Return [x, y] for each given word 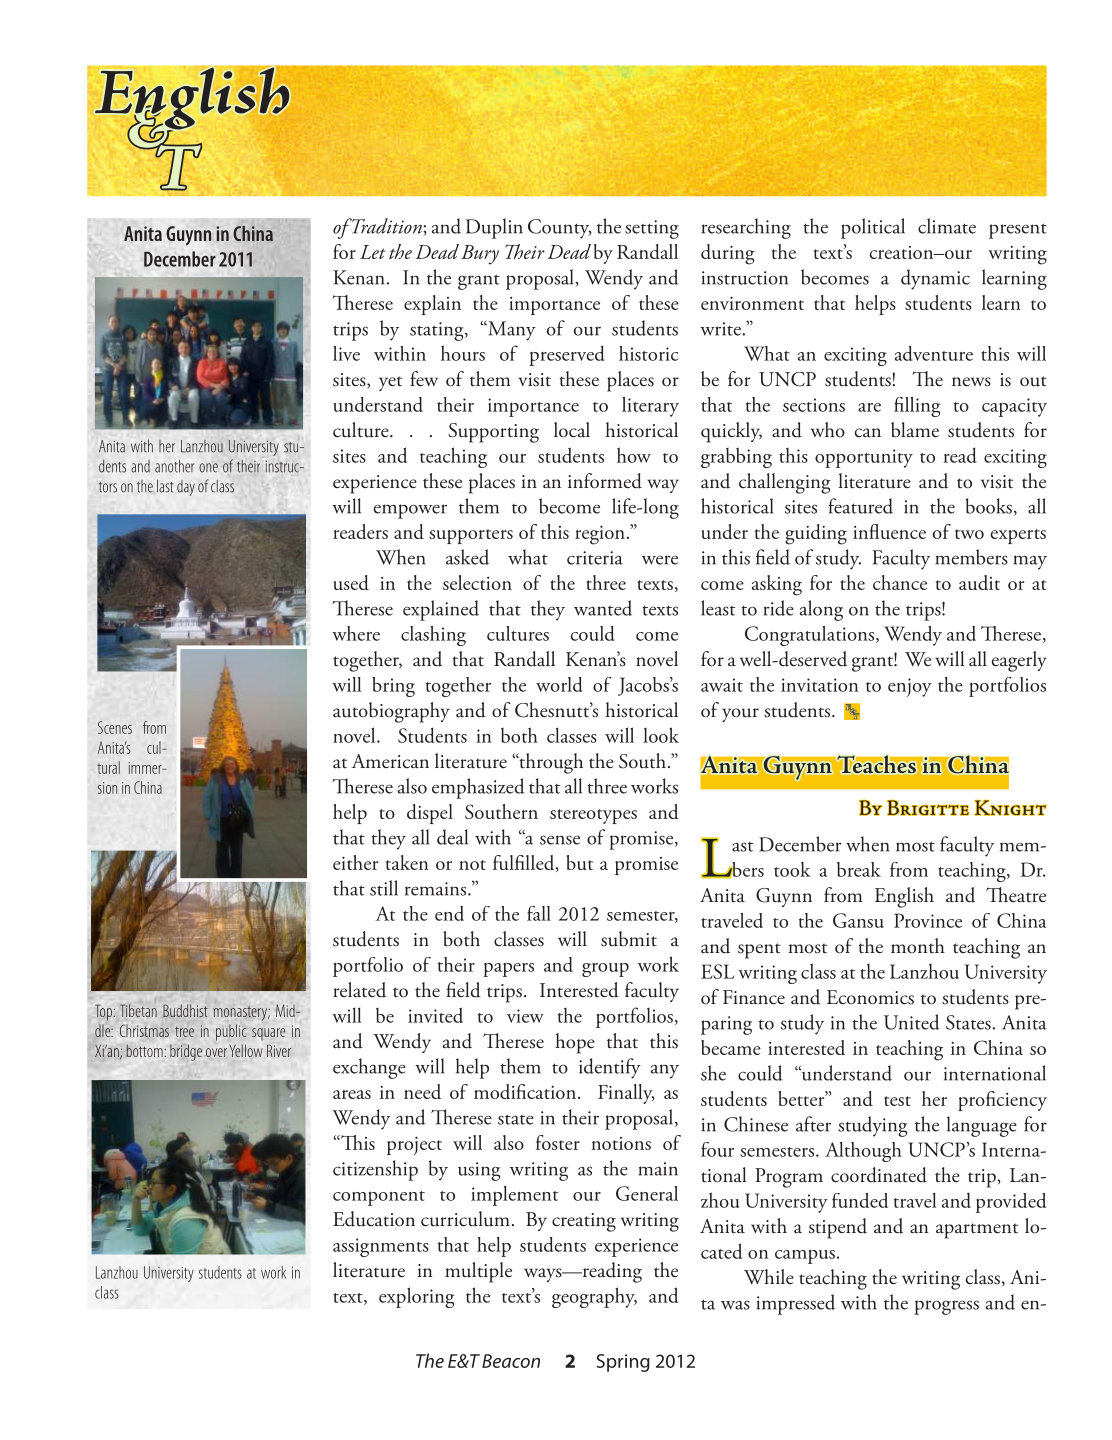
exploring [416, 1297]
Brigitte [928, 808]
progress [946, 1307]
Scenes [115, 727]
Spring [623, 1363]
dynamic [935, 279]
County [559, 229]
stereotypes [593, 816]
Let [373, 252]
